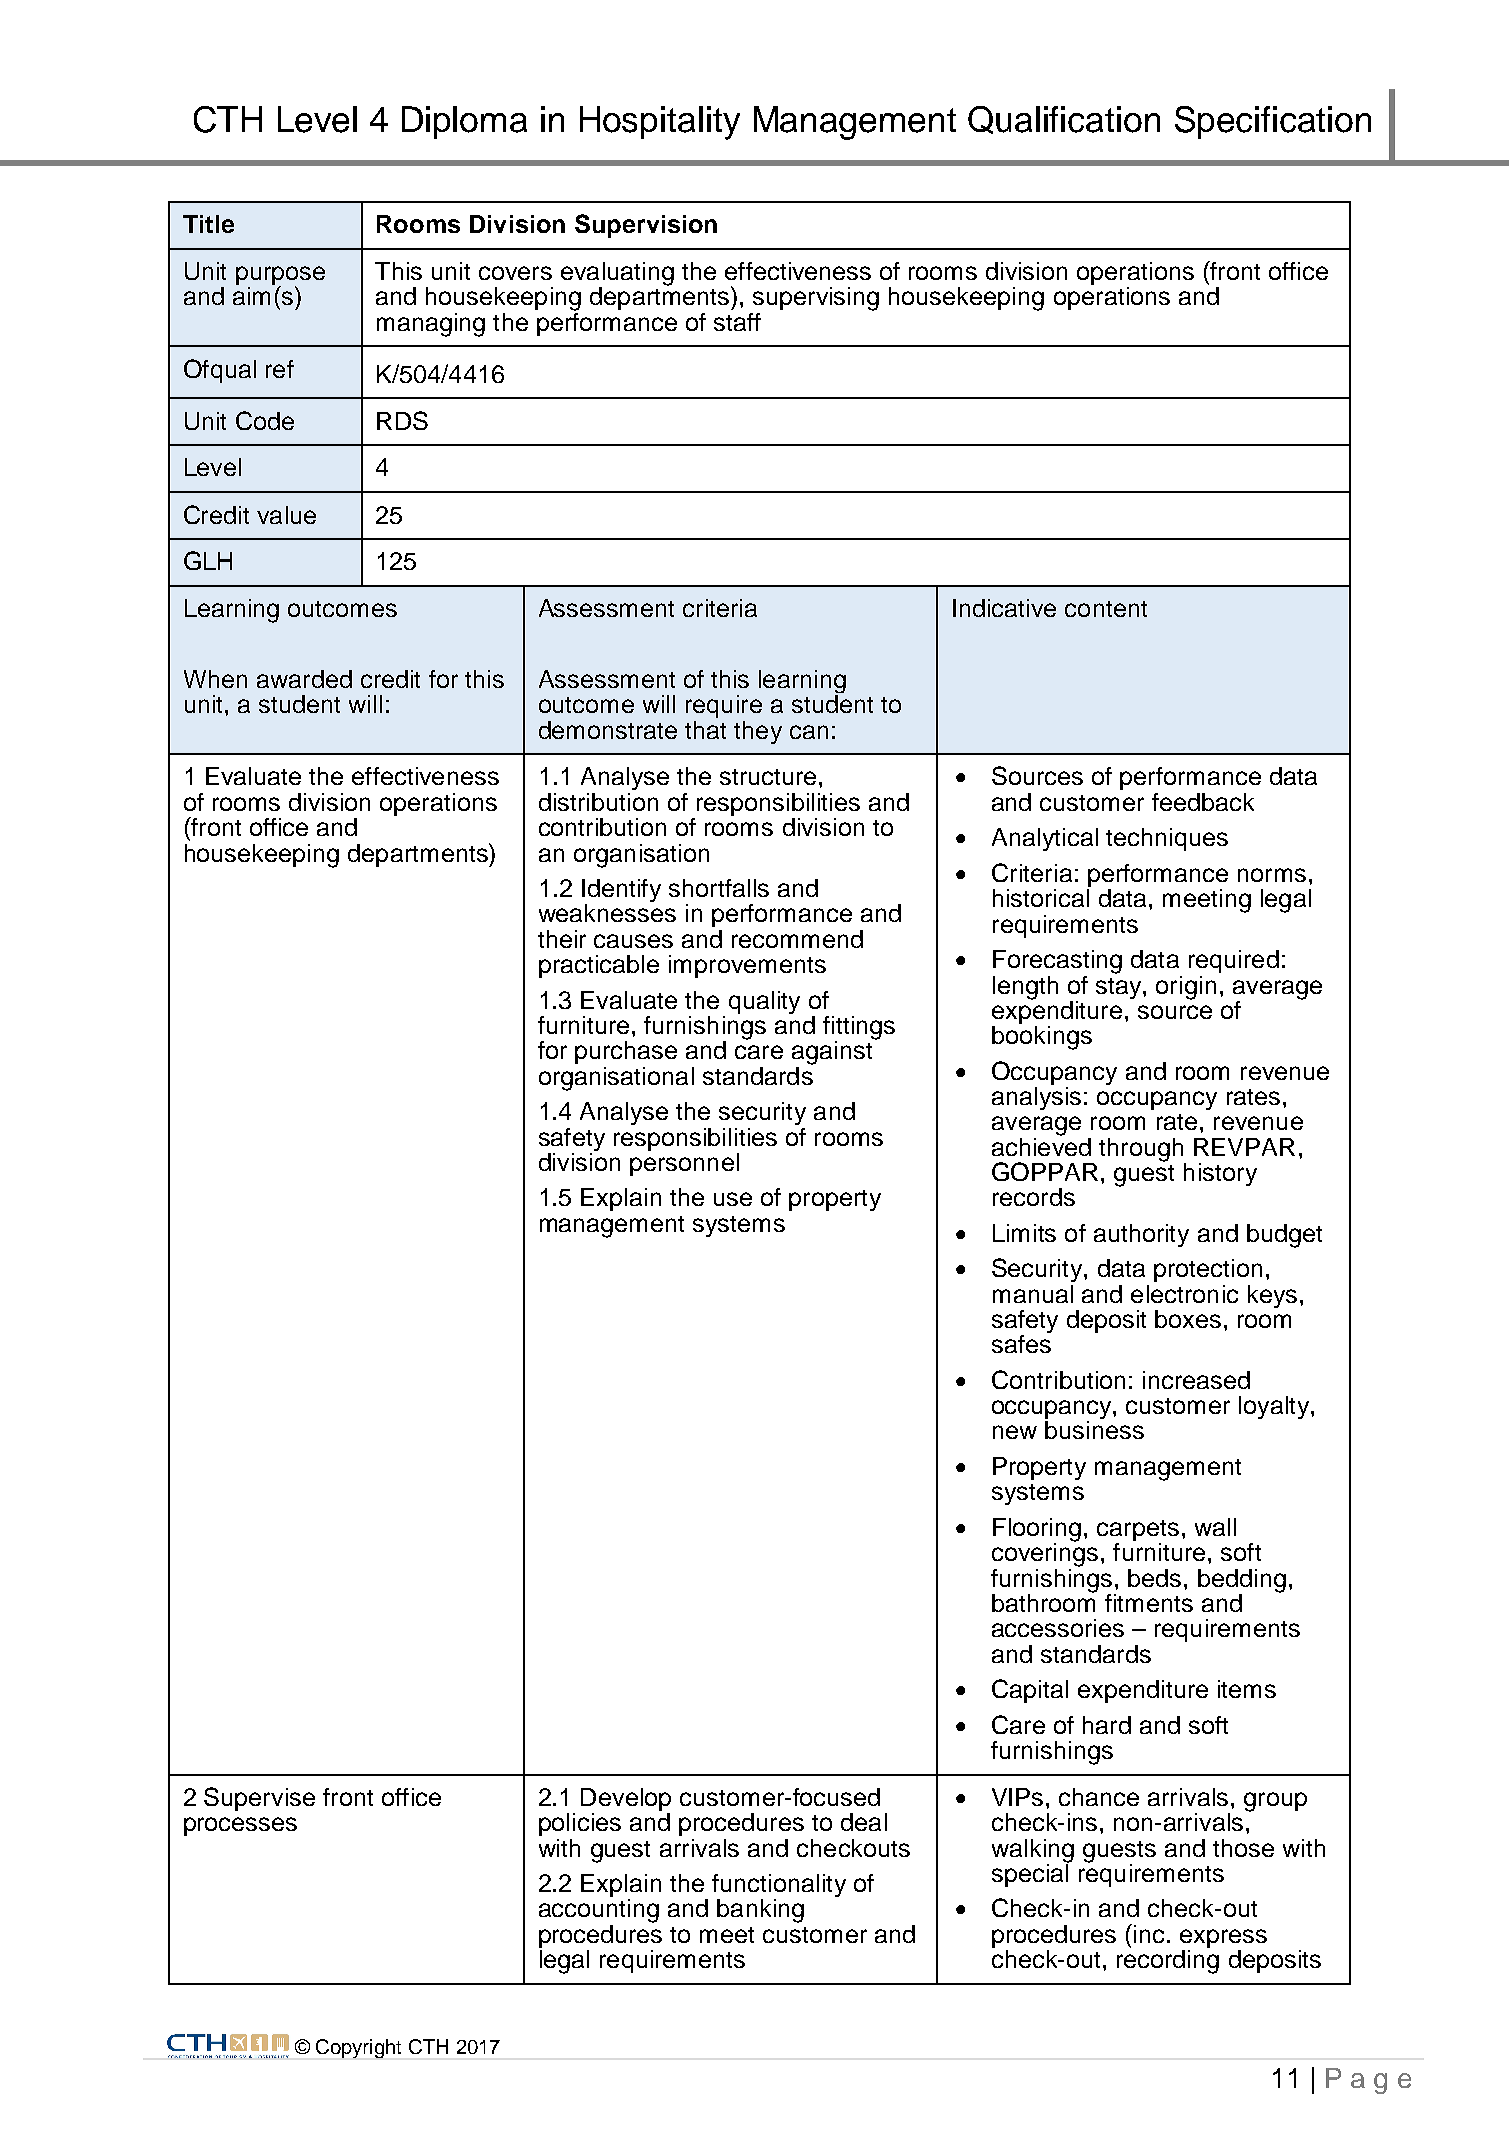 The image size is (1509, 2134). I want to click on increased, so click(1196, 1380).
